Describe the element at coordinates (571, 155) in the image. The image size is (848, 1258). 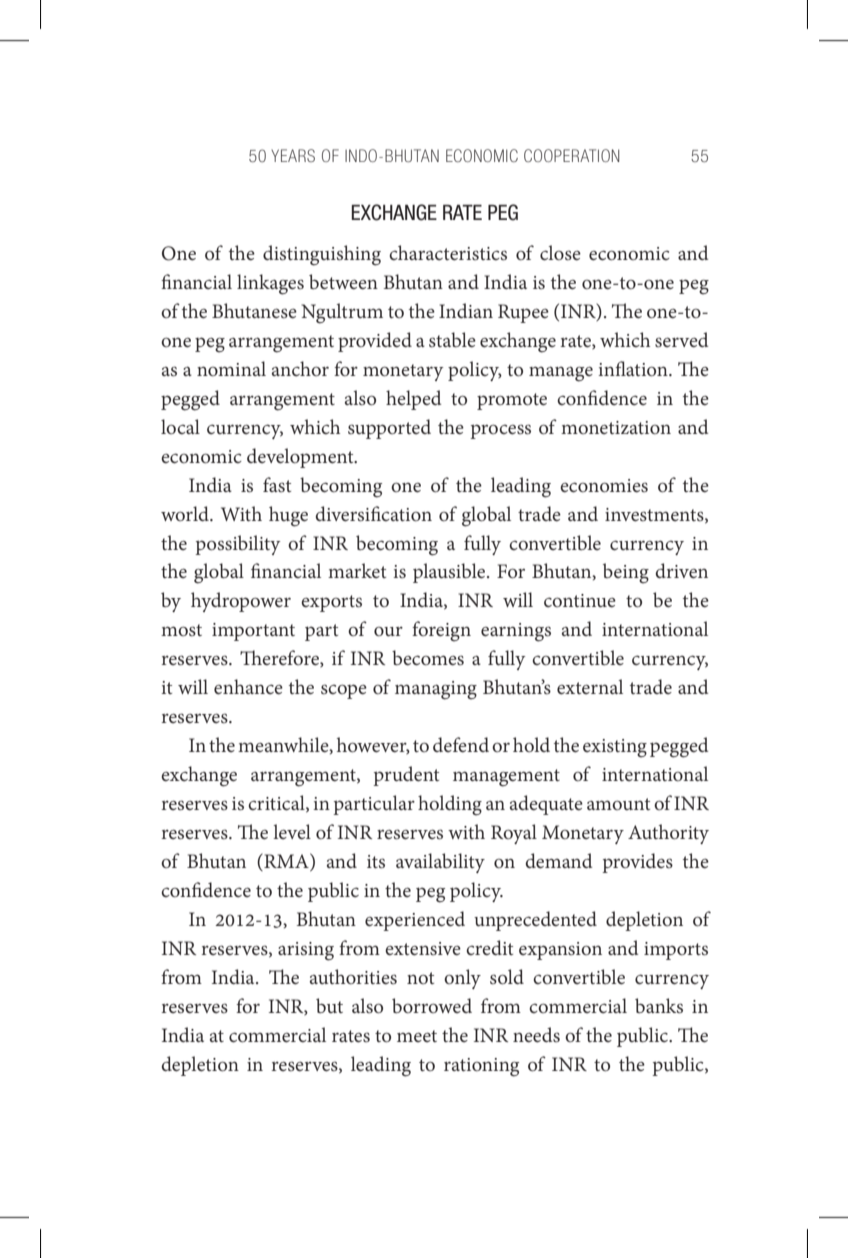
I see `COOPERATION` at that location.
